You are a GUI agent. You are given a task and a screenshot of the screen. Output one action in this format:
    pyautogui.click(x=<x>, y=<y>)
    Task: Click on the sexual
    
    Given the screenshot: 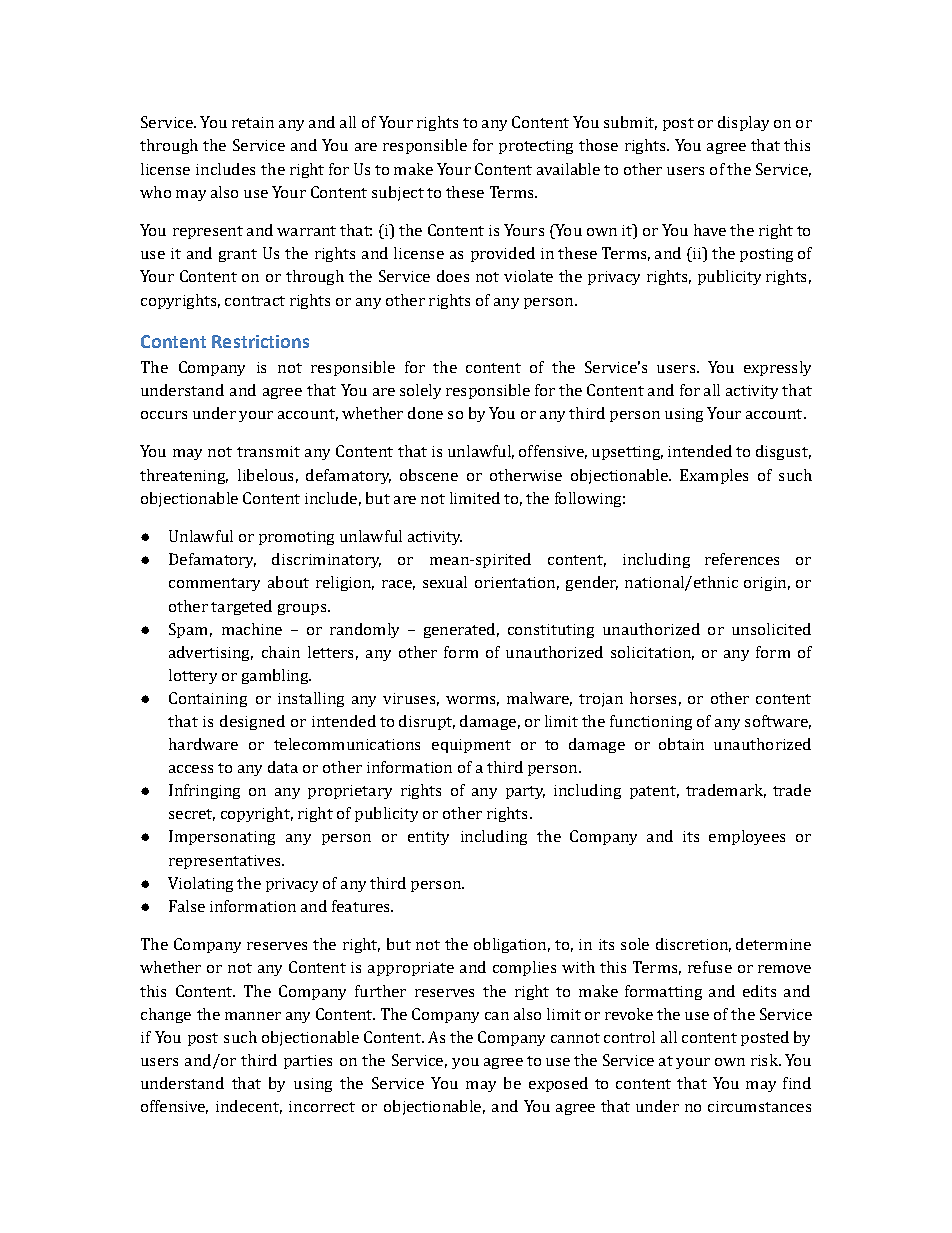 What is the action you would take?
    pyautogui.click(x=445, y=582)
